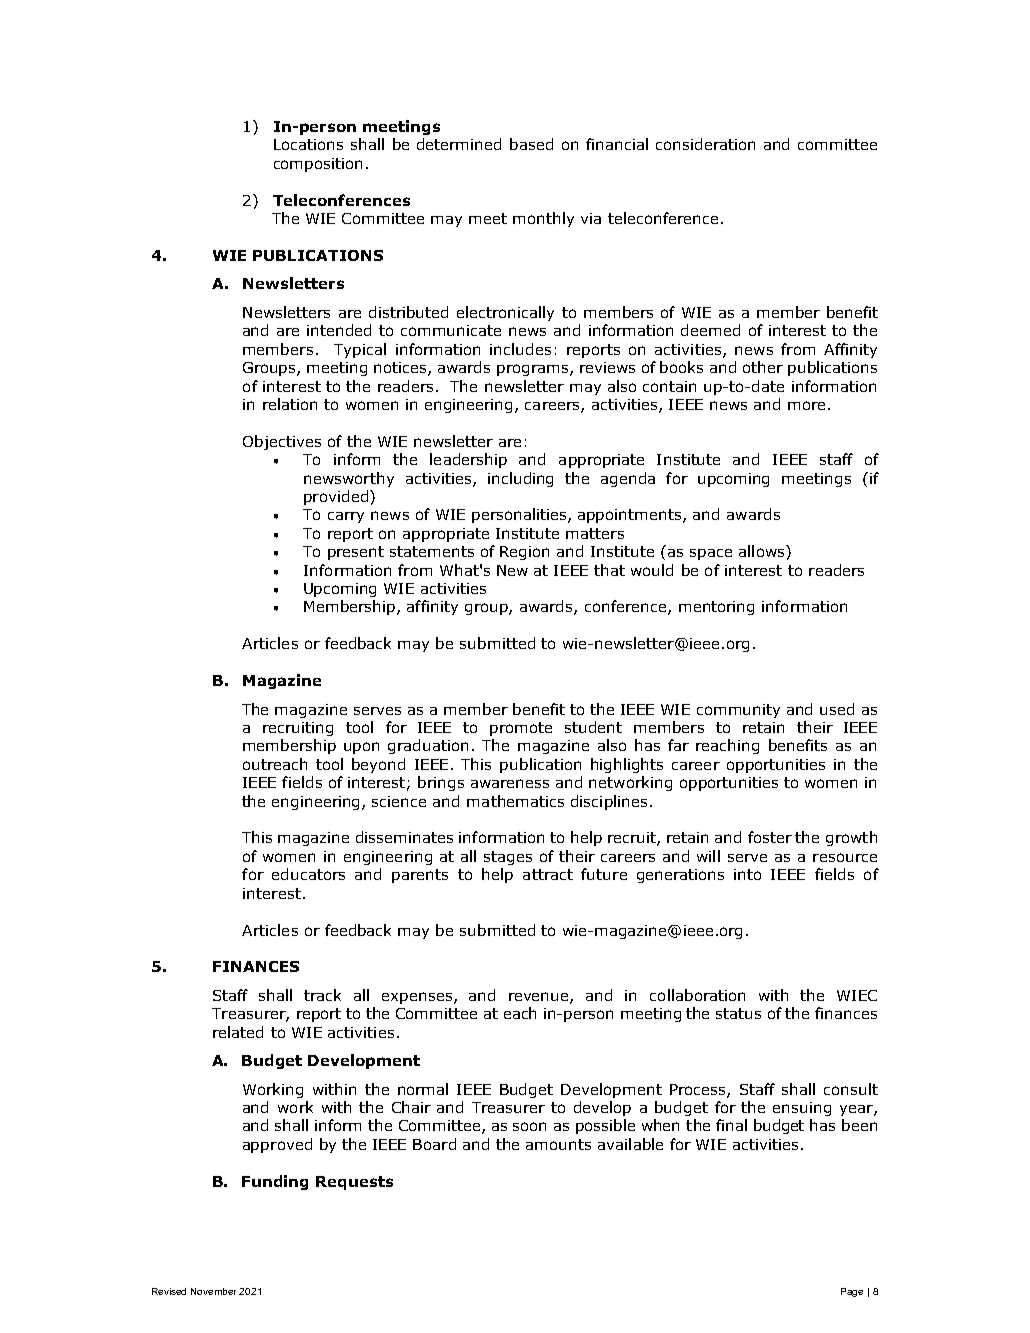 This screenshot has width=1030, height=1333. I want to click on based, so click(531, 144).
